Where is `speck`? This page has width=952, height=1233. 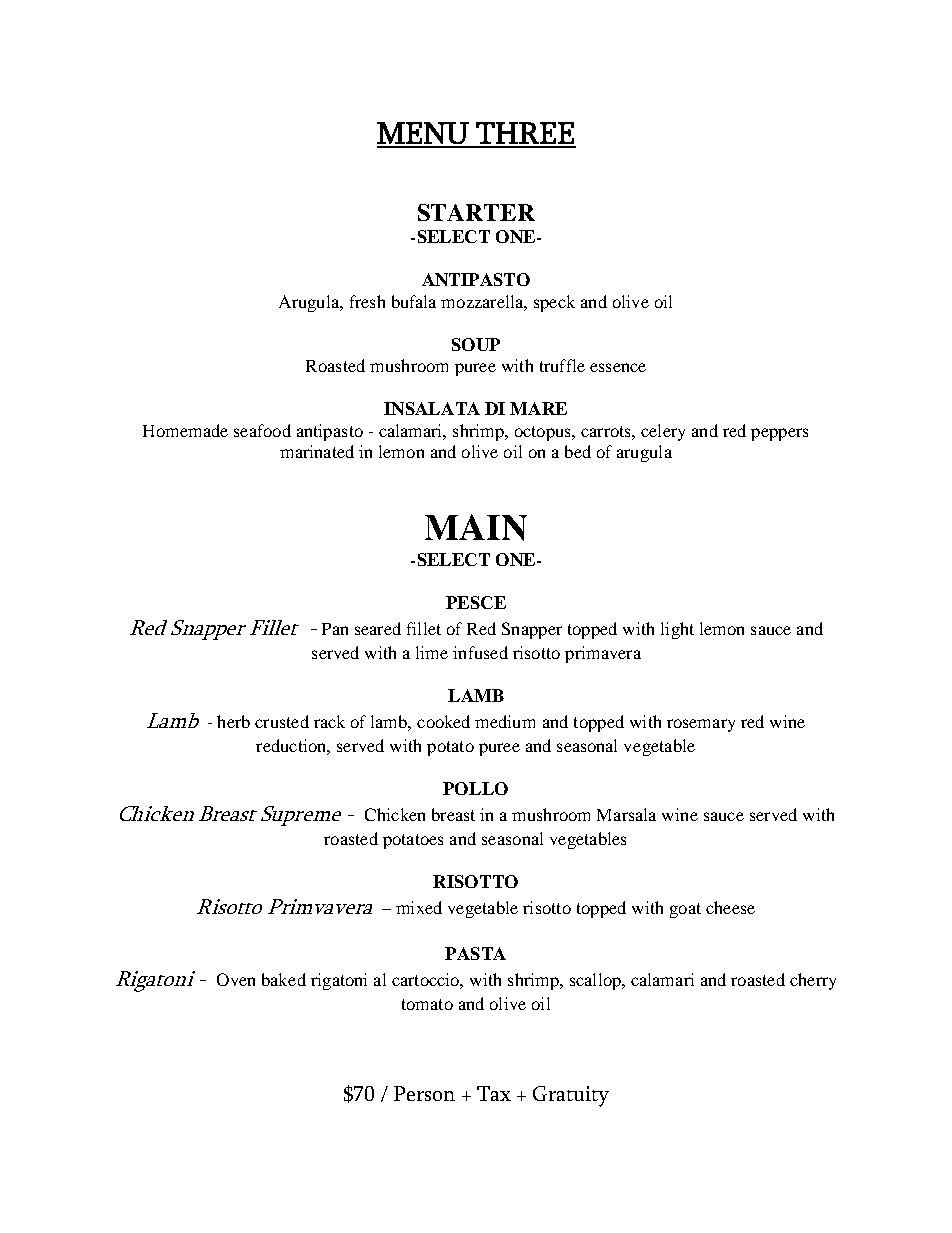 speck is located at coordinates (554, 303).
